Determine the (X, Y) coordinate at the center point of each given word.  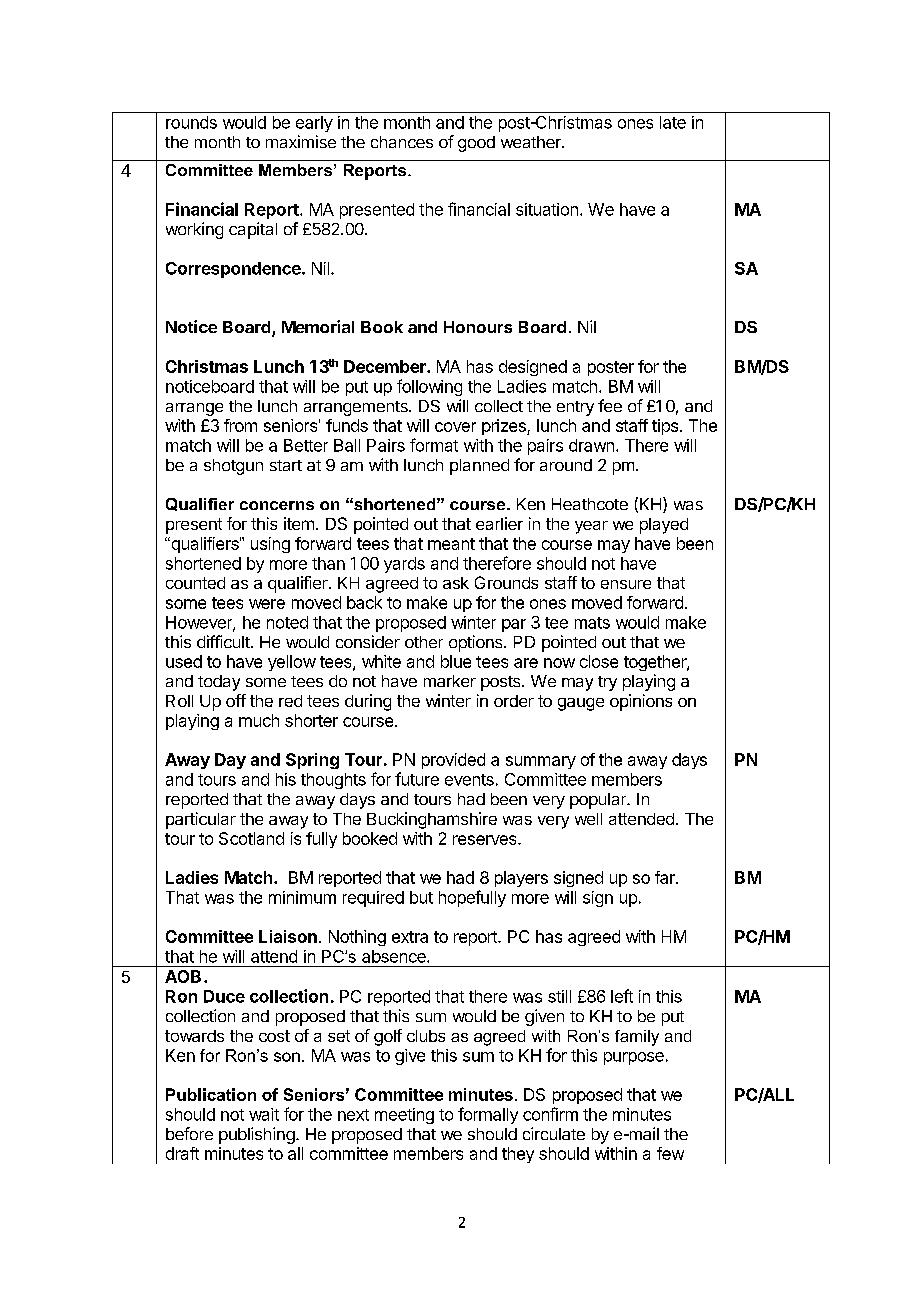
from (240, 425)
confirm (550, 1114)
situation (547, 209)
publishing (257, 1135)
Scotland (251, 838)
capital (253, 230)
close (599, 661)
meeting (404, 1116)
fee (610, 405)
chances (402, 142)
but (421, 897)
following (429, 387)
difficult (223, 641)
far (666, 877)
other (424, 642)
